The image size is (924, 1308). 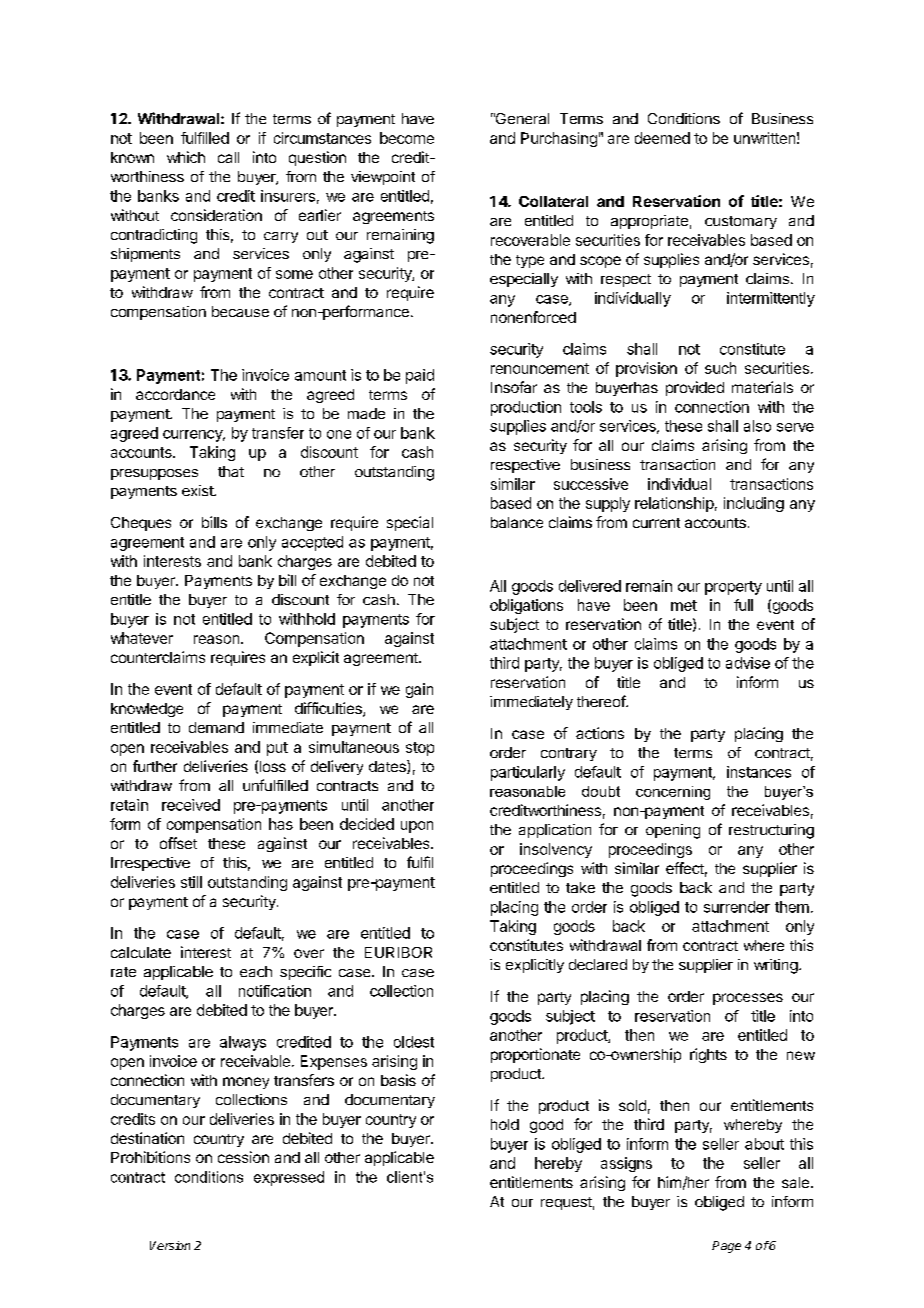 I want to click on stop, so click(x=420, y=749).
